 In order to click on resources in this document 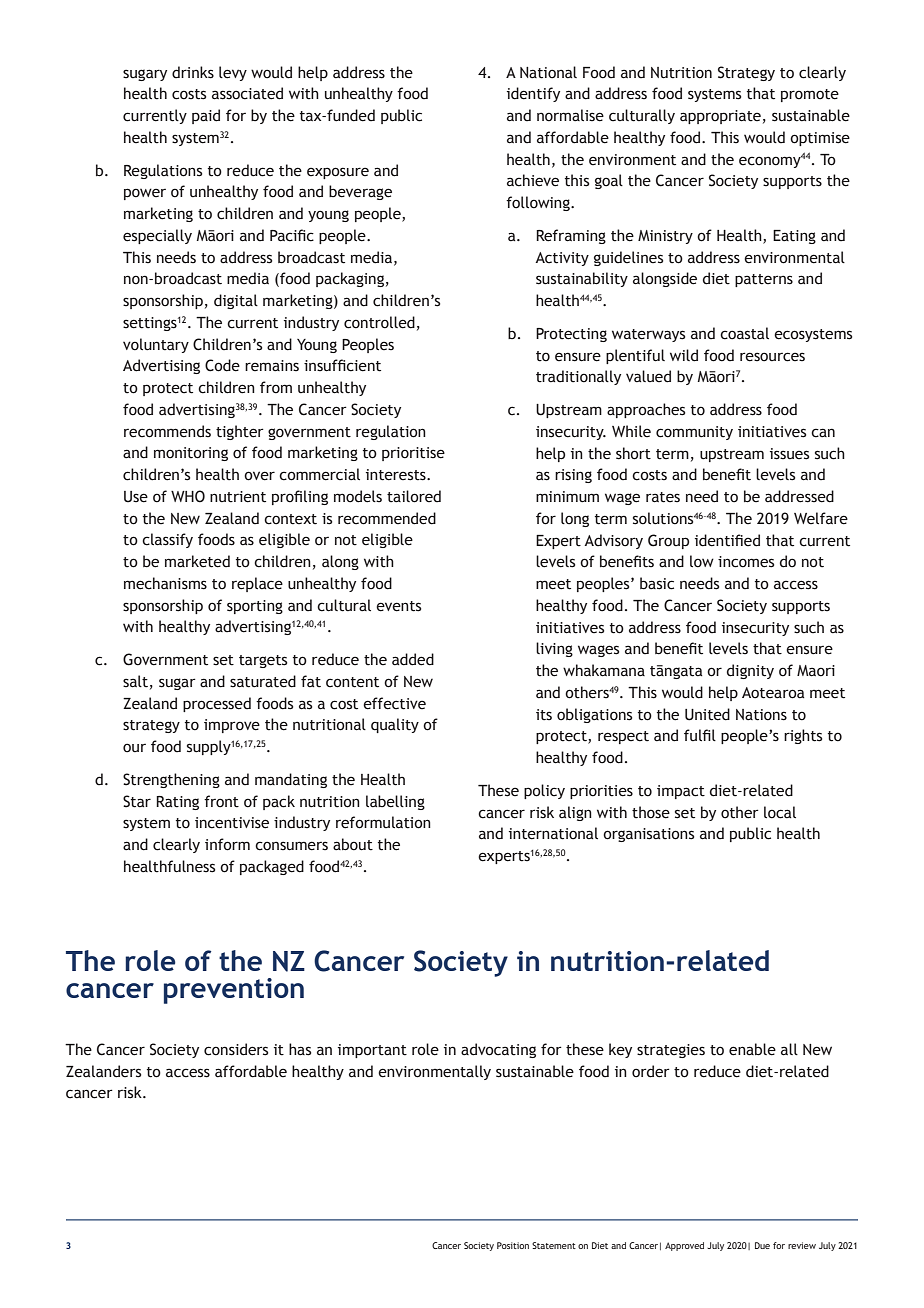, I will do `click(772, 357)`.
